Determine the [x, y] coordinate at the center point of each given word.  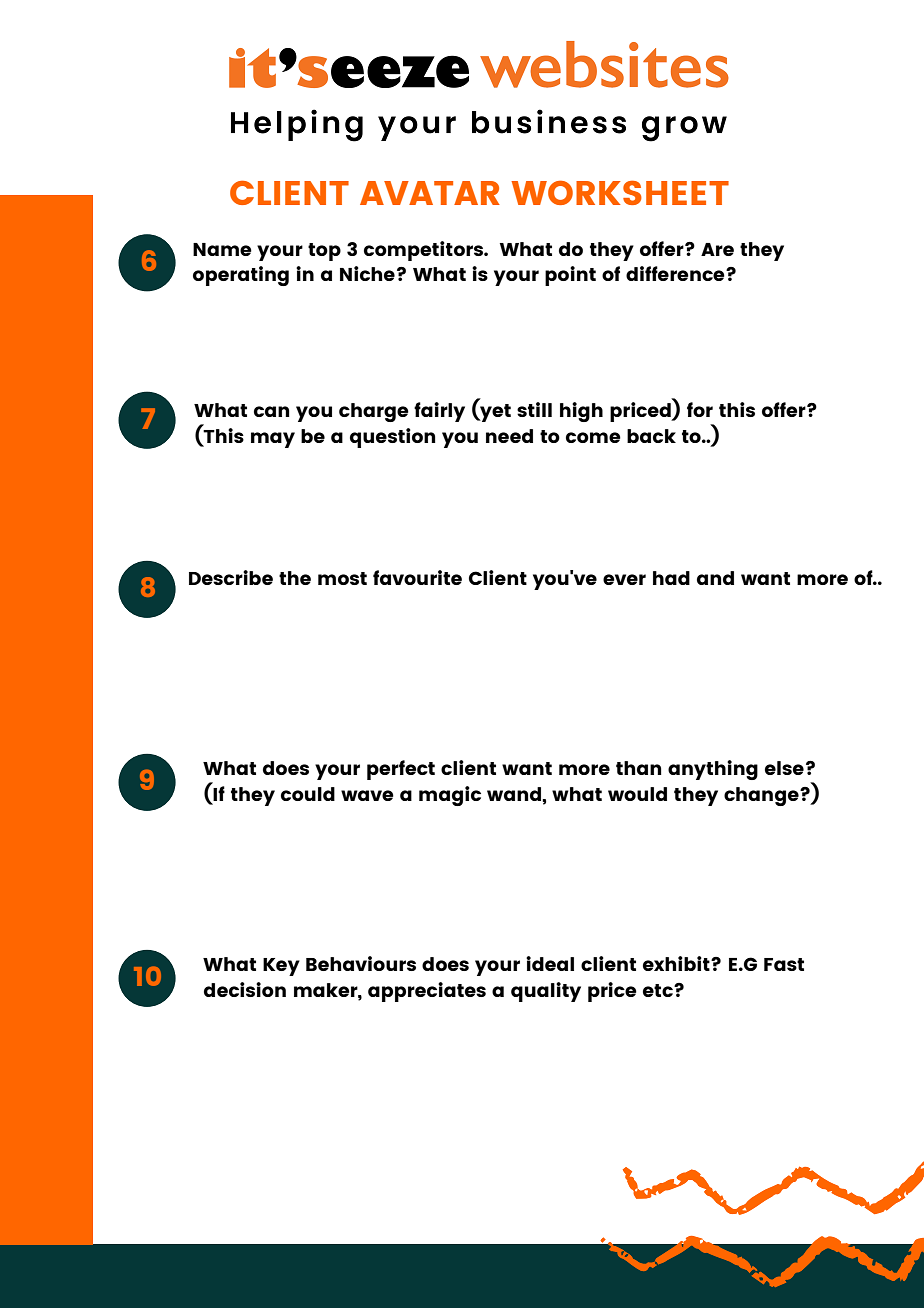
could [308, 794]
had [671, 578]
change [762, 796]
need [509, 436]
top [324, 252]
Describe [231, 577]
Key [281, 967]
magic [450, 796]
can [272, 411]
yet [494, 413]
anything [713, 770]
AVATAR [430, 193]
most [342, 578]
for [700, 409]
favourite [417, 577]
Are [717, 249]
